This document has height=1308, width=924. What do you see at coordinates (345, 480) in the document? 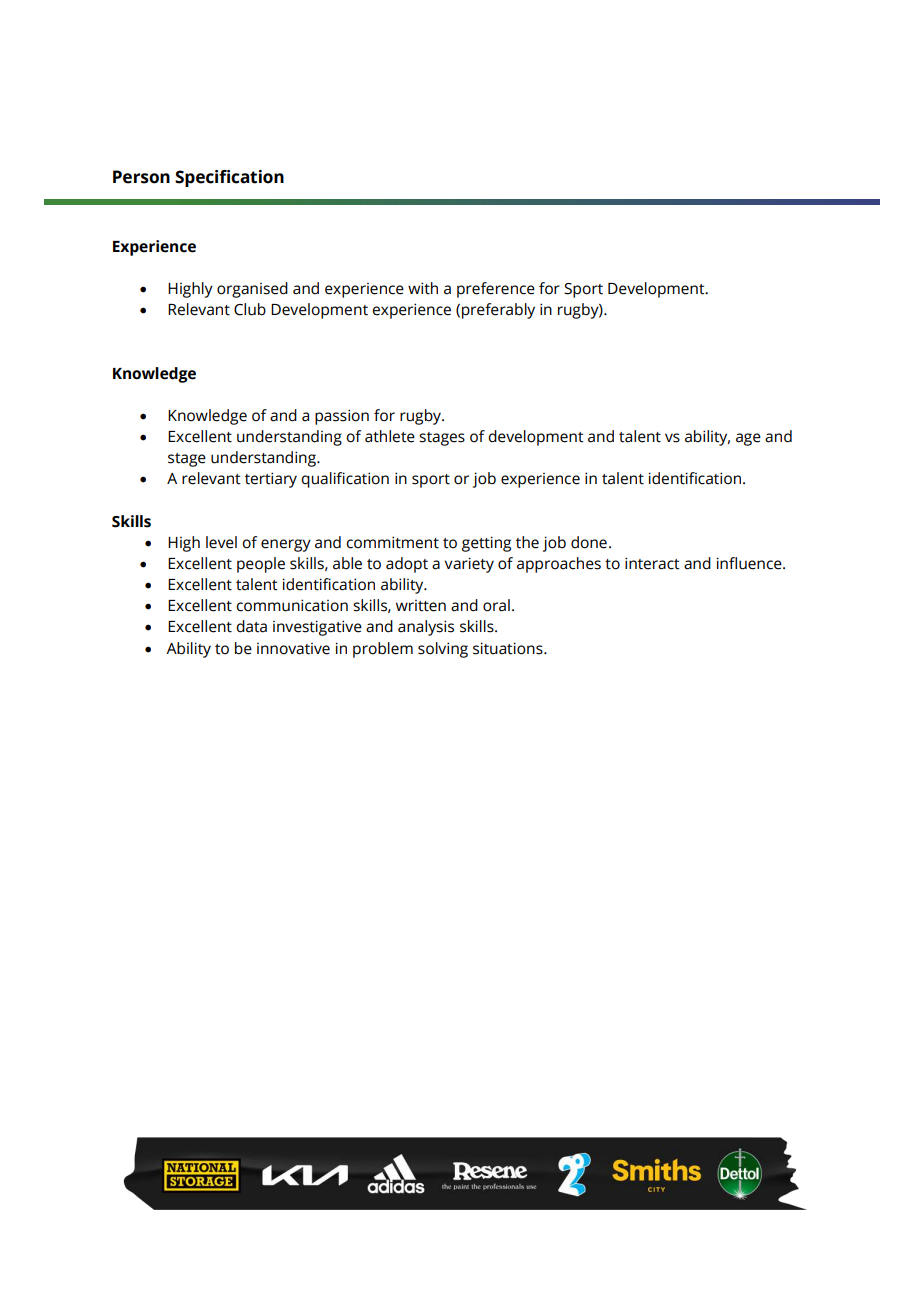
I see `qualification` at bounding box center [345, 480].
